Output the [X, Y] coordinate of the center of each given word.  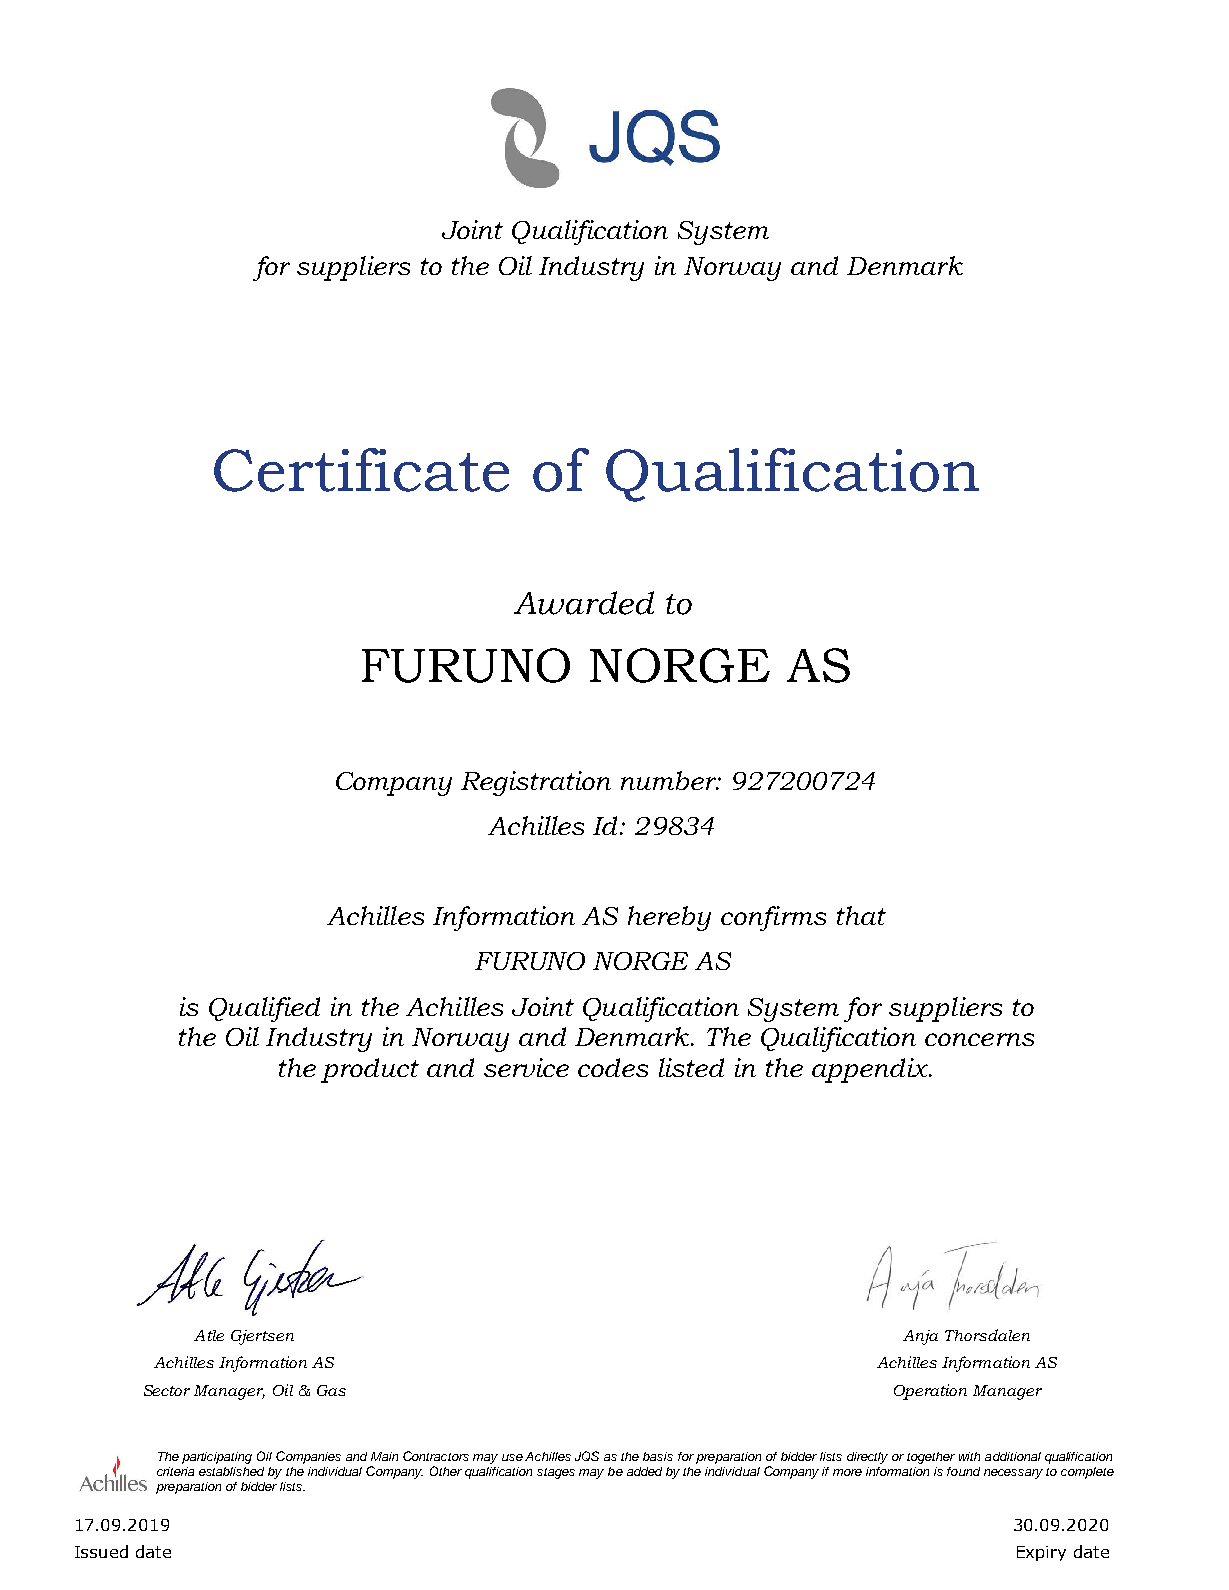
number [670, 780]
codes [613, 1067]
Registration [536, 783]
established [231, 1471]
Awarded [584, 603]
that [861, 915]
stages [556, 1473]
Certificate [361, 470]
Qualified [264, 1009]
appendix [871, 1070]
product [370, 1070]
